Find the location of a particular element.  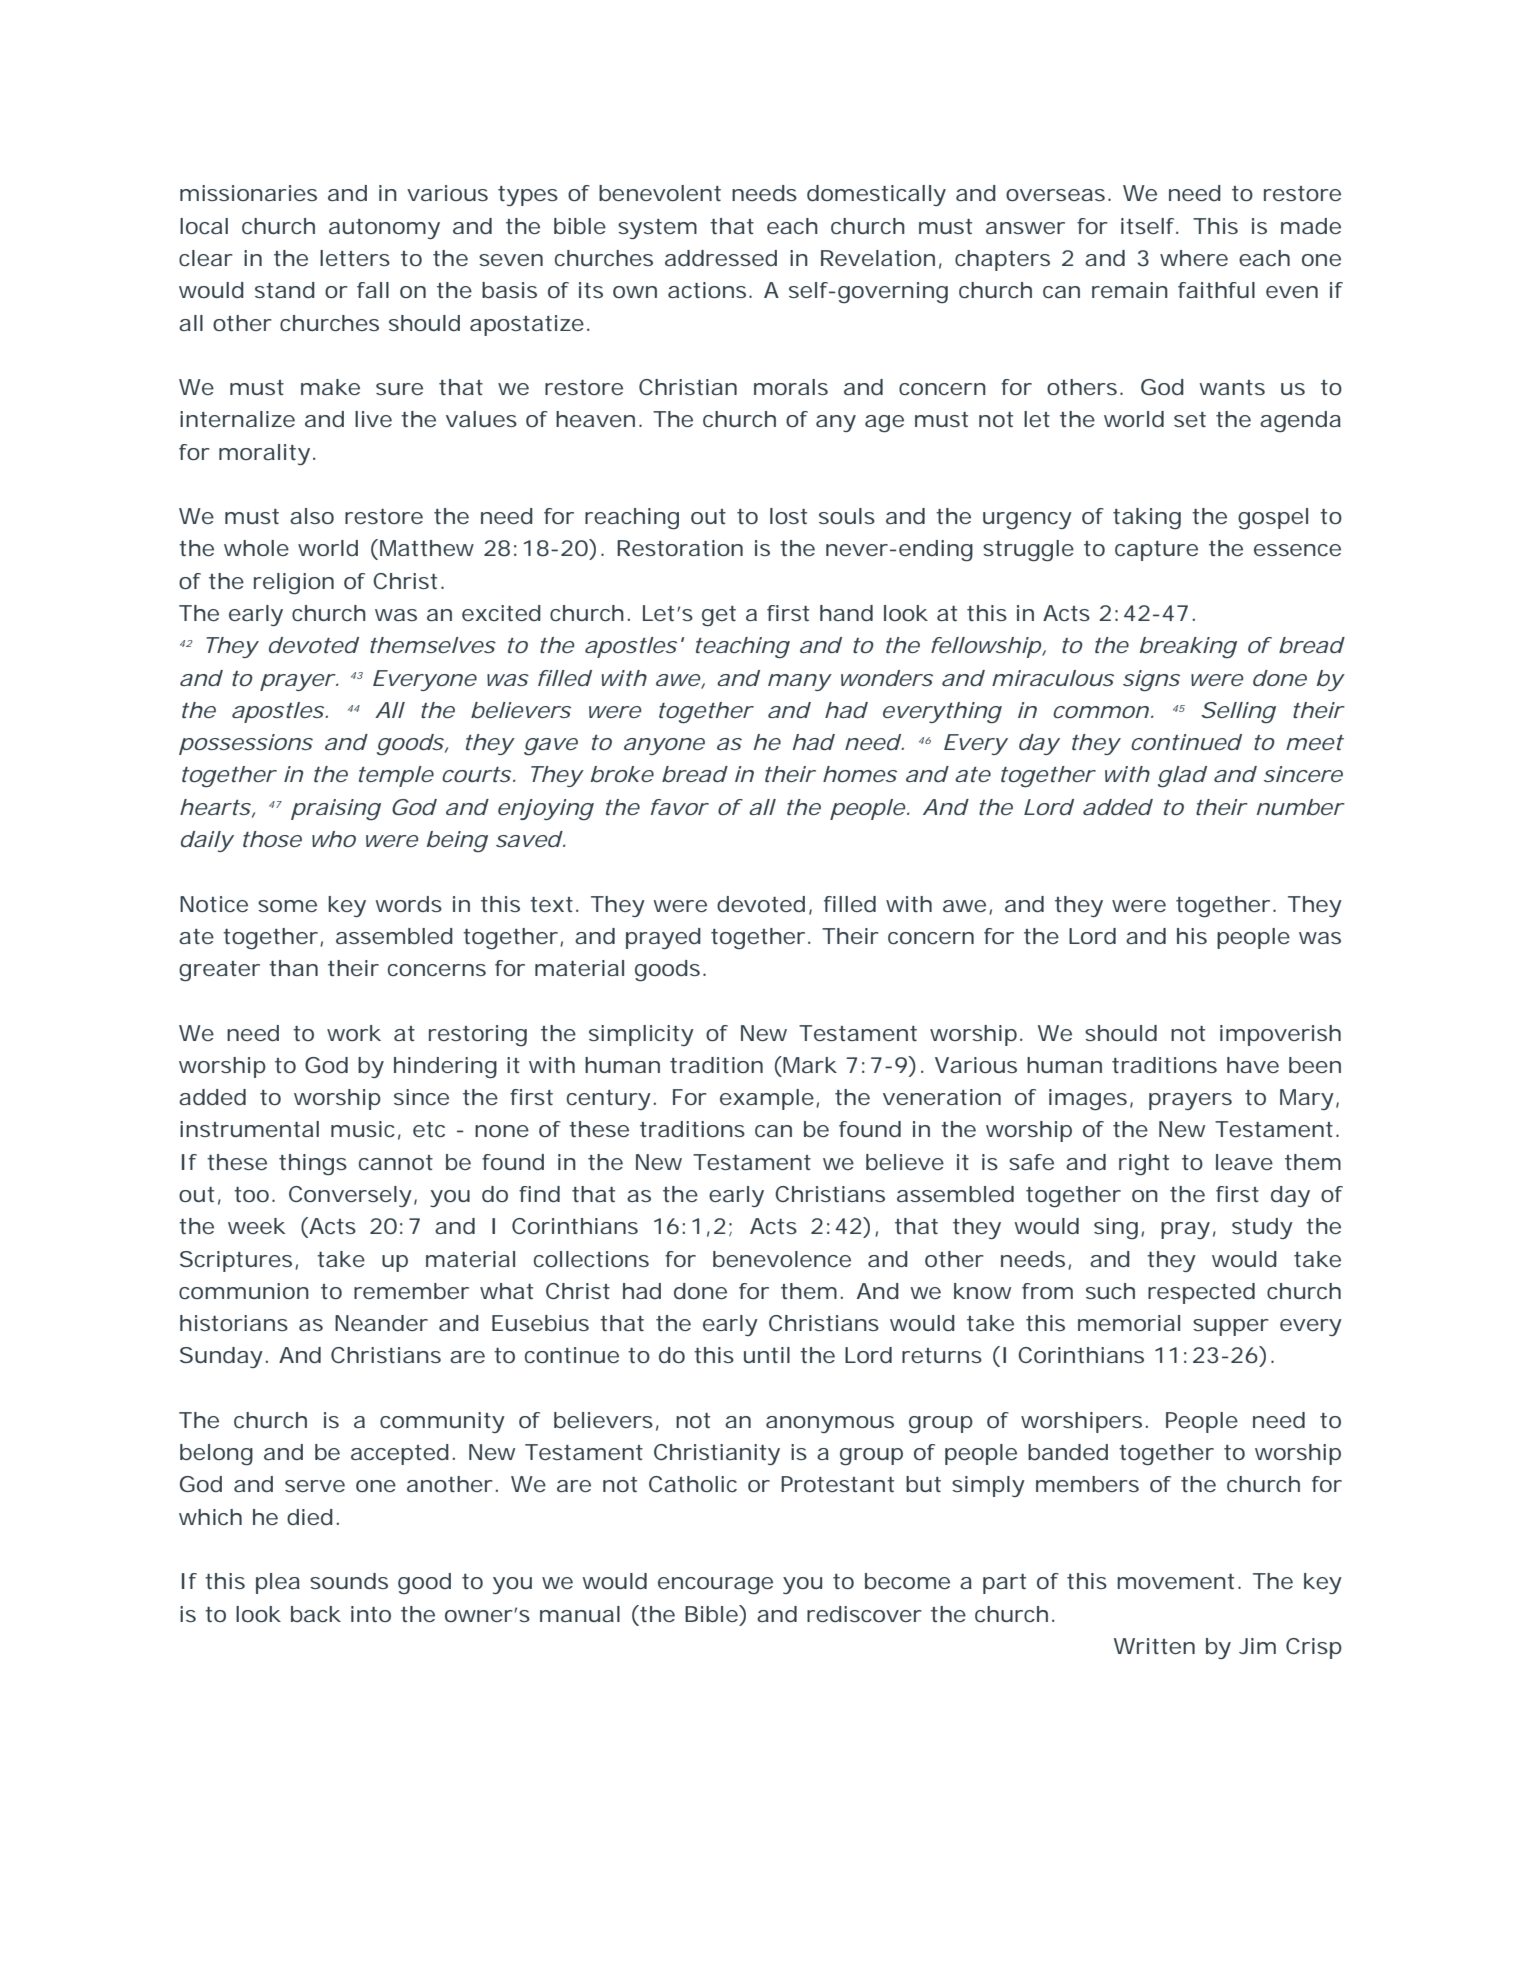

impoverish is located at coordinates (1280, 1035).
